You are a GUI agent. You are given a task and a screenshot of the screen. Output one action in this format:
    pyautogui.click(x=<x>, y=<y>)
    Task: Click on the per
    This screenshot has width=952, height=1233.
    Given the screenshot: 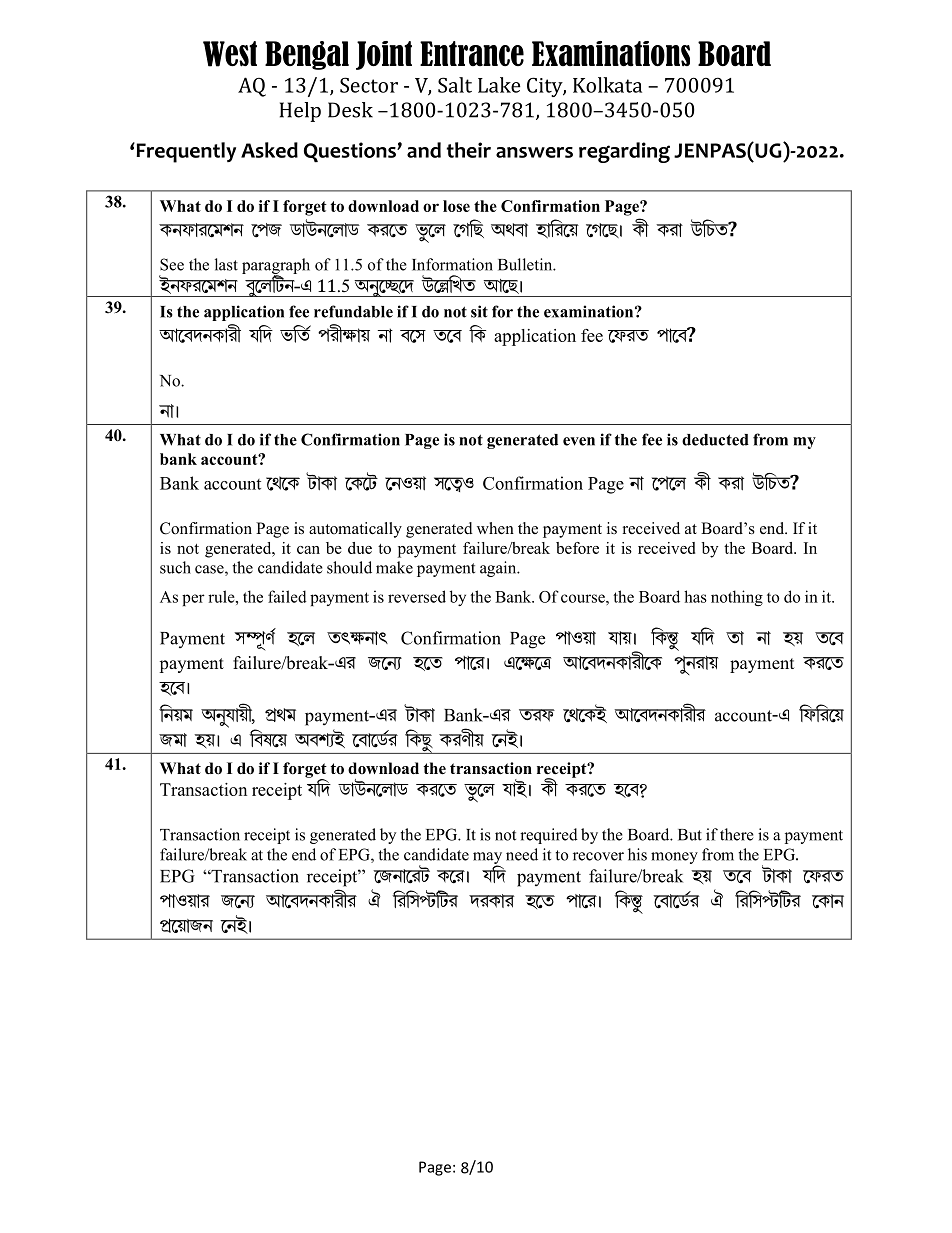 What is the action you would take?
    pyautogui.click(x=193, y=600)
